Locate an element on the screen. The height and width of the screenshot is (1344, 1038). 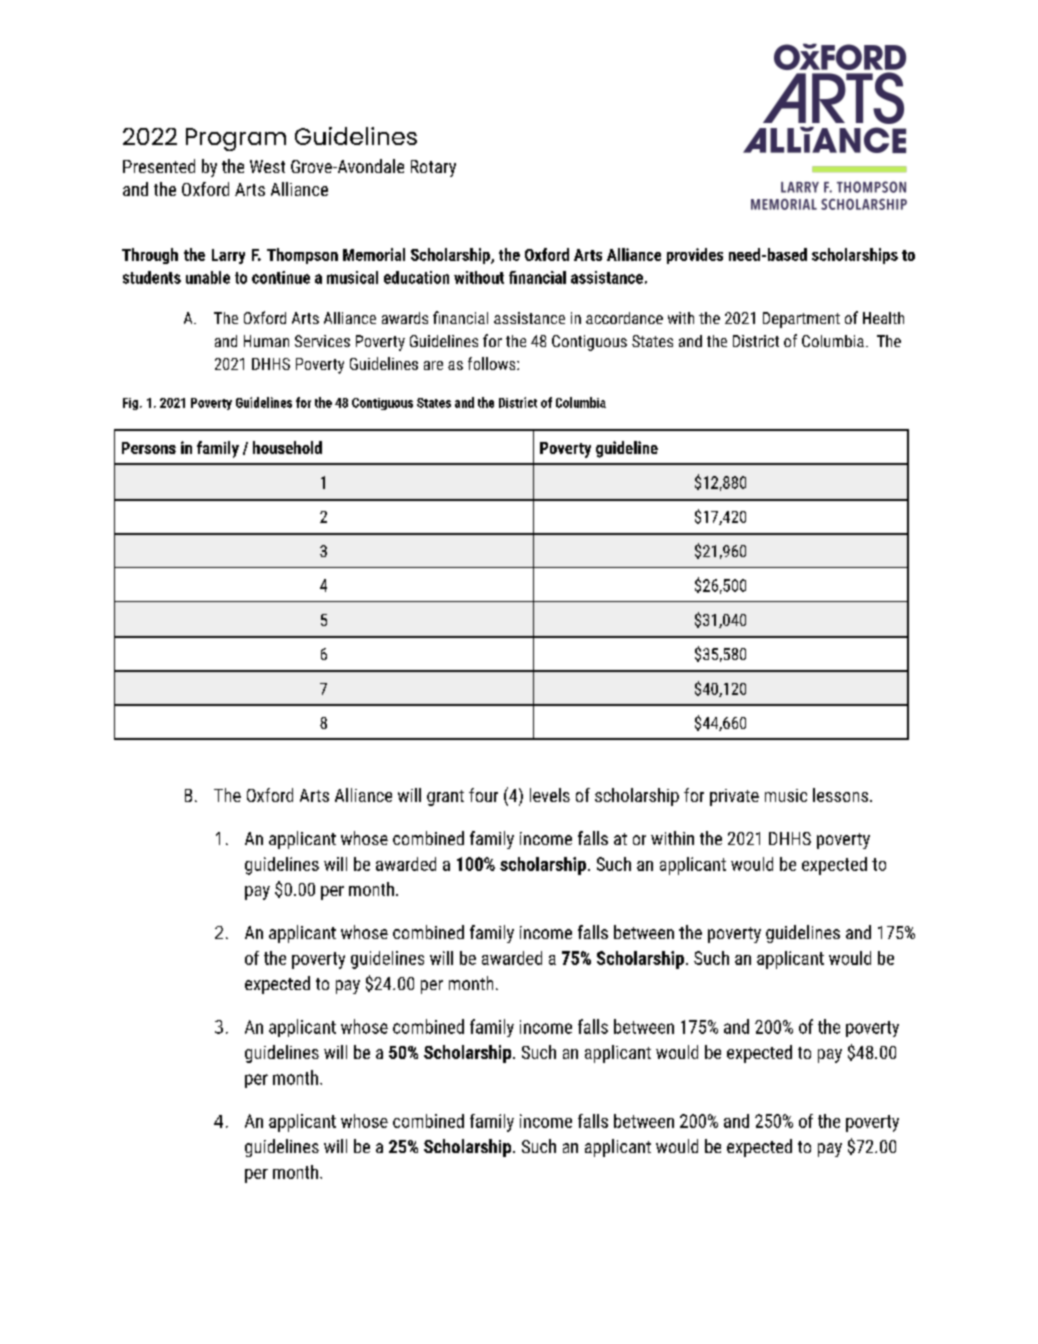
grant is located at coordinates (445, 798).
